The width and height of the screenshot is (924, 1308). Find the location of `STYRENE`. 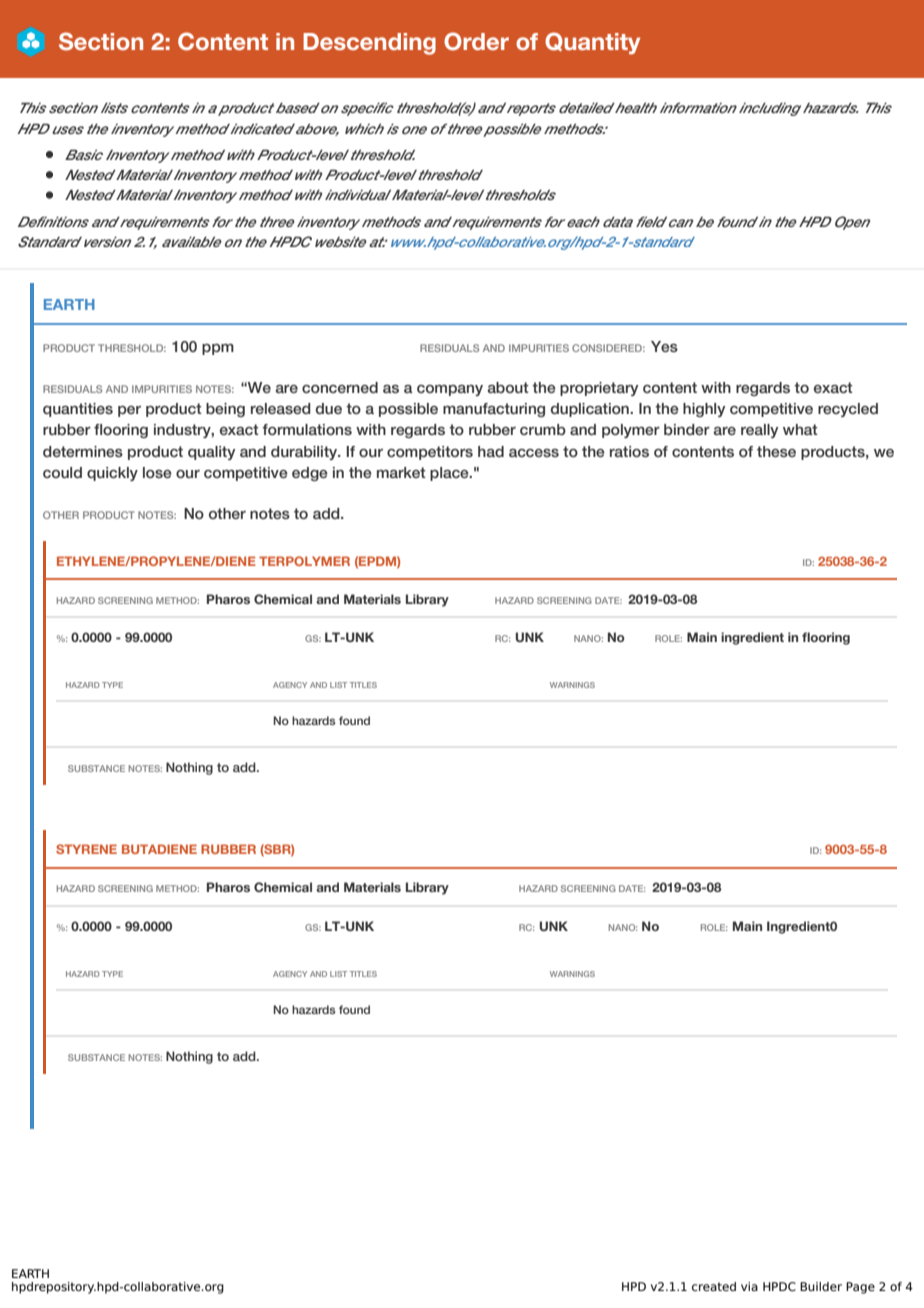

STYRENE is located at coordinates (86, 849).
